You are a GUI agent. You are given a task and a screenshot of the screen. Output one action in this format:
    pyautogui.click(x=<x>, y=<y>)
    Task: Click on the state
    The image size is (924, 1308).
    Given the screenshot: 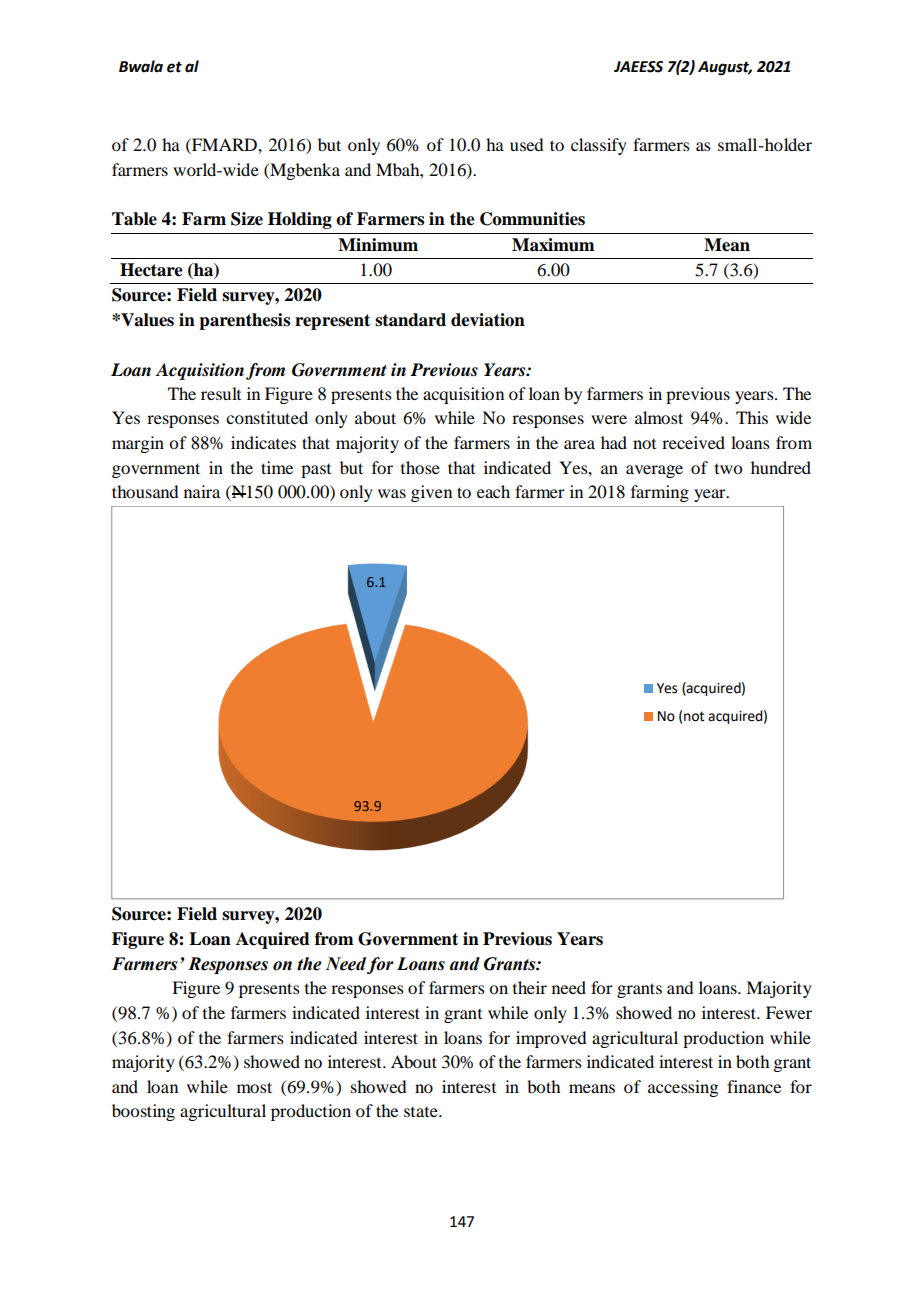 What is the action you would take?
    pyautogui.click(x=422, y=1112)
